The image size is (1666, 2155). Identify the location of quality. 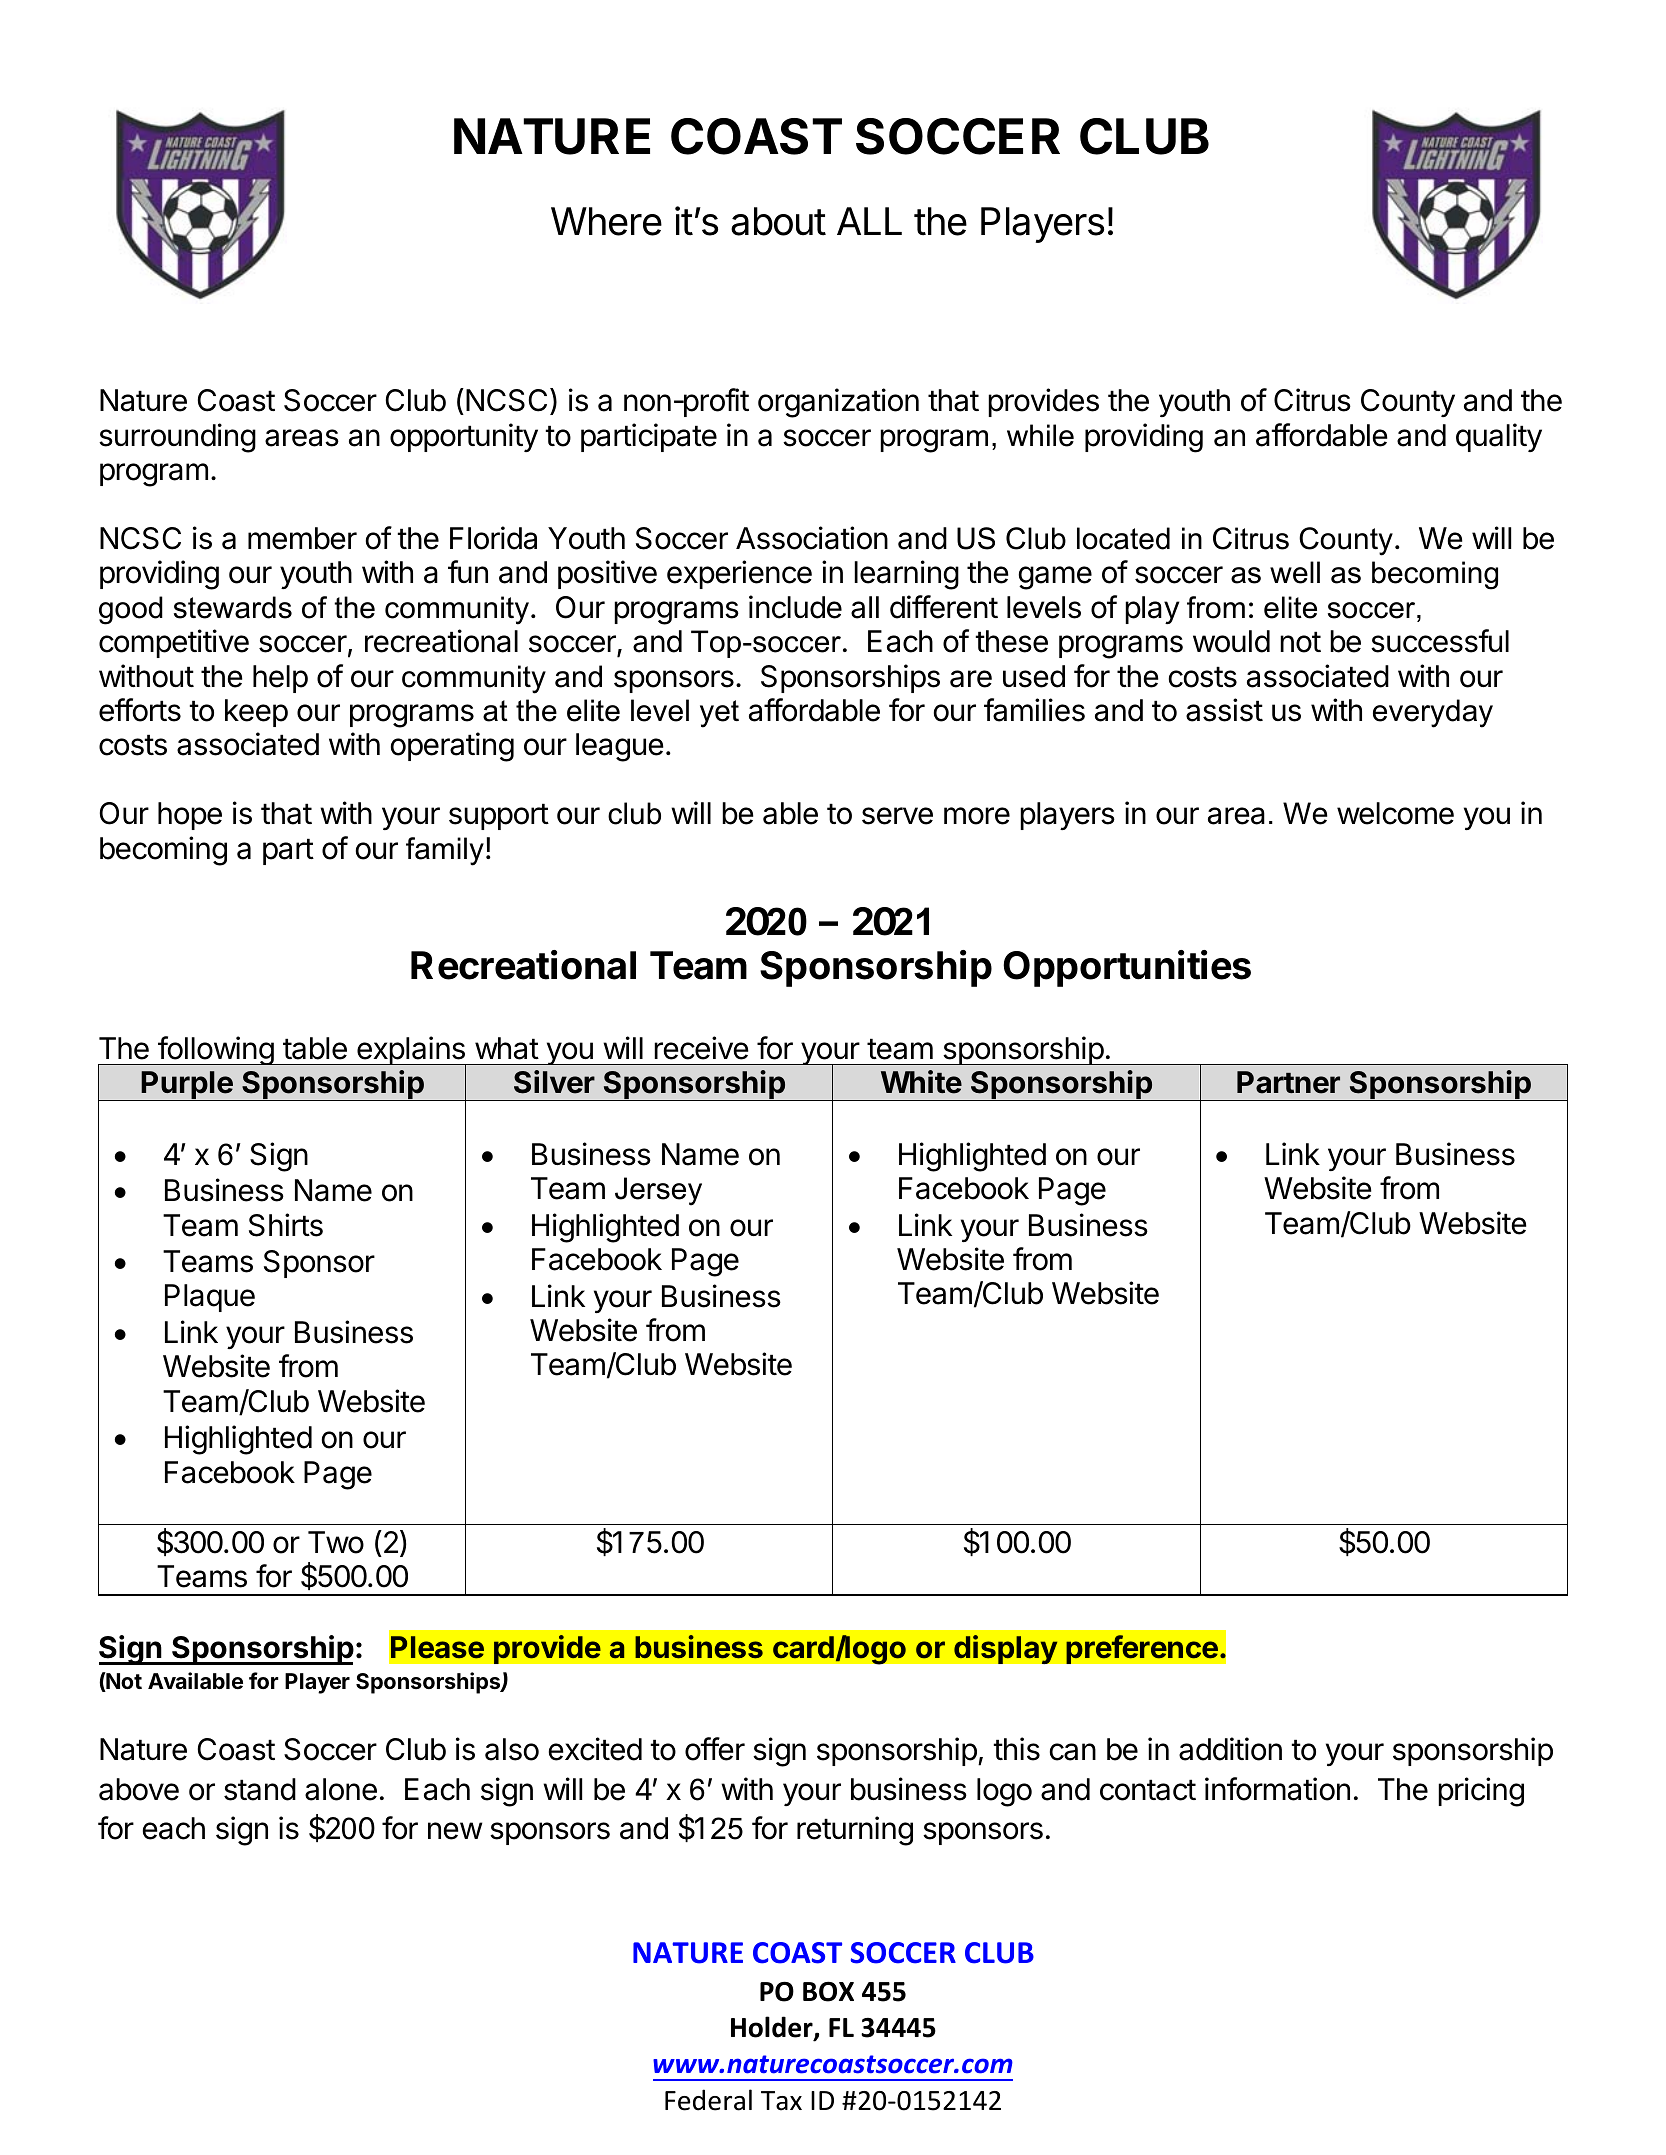
(1499, 437).
